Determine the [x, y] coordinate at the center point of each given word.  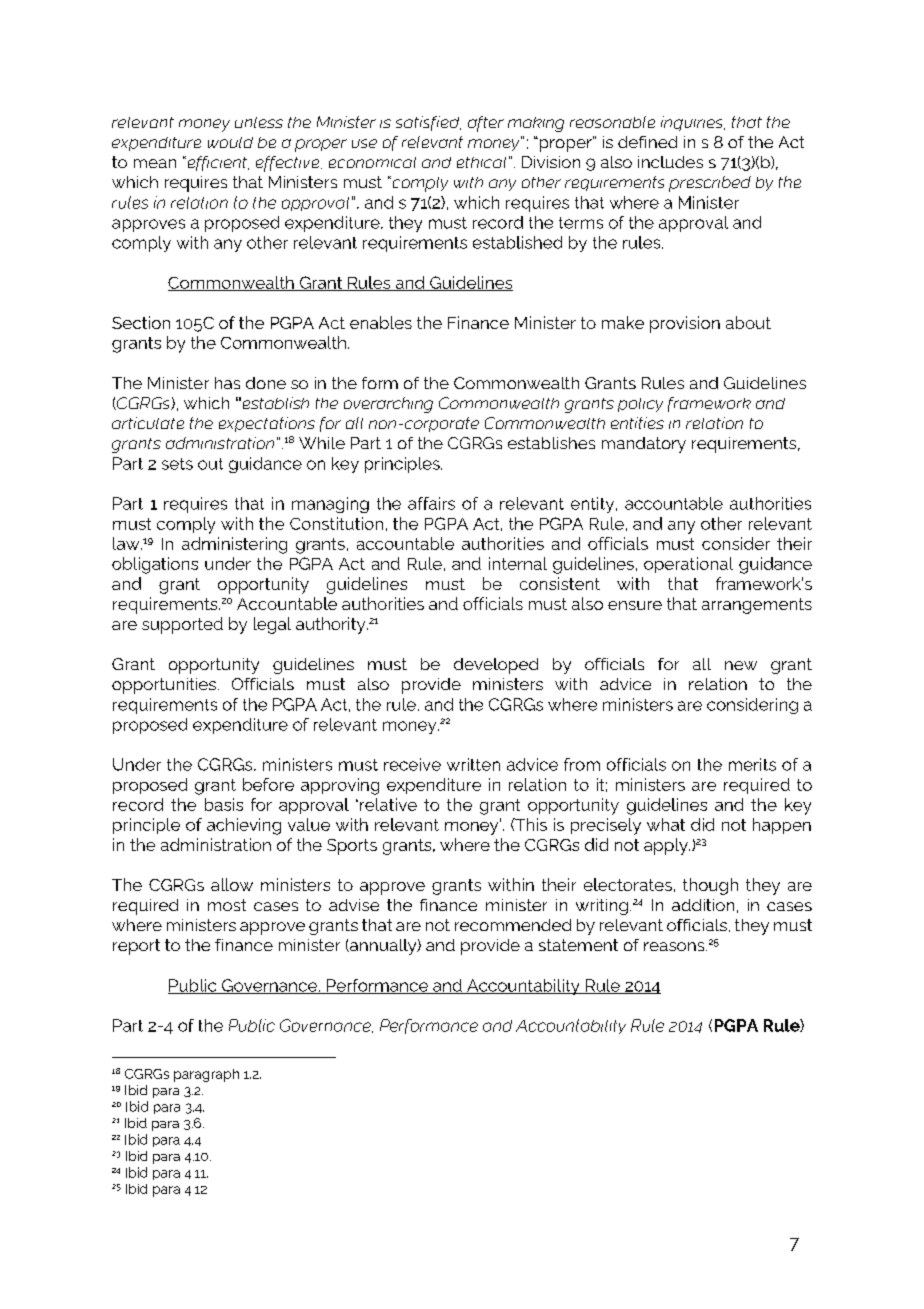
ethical [481, 162]
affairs [431, 503]
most [227, 905]
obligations [155, 565]
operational [688, 565]
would [230, 142]
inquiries [693, 123]
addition [703, 905]
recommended [513, 925]
